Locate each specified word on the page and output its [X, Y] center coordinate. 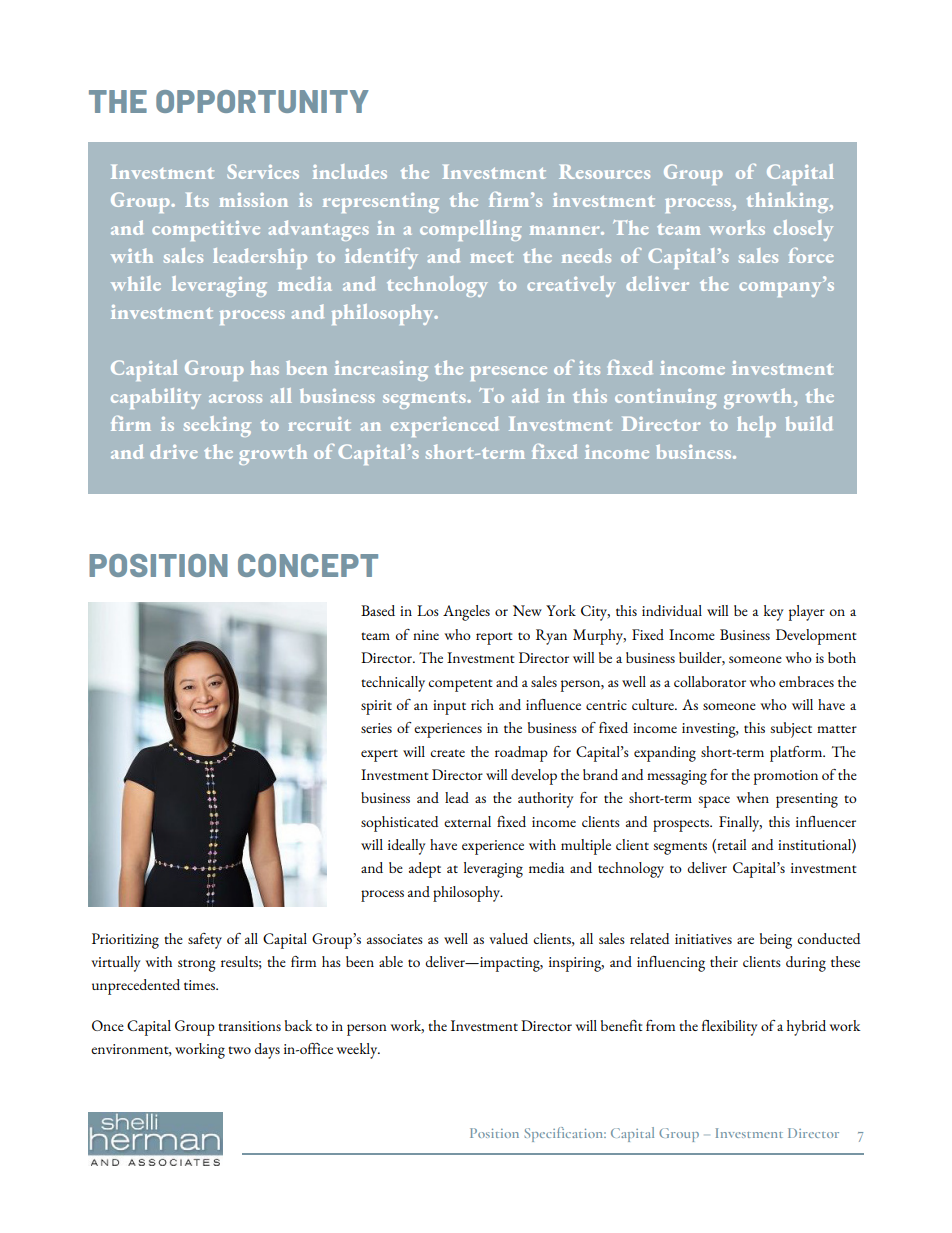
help [756, 426]
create [447, 753]
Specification [565, 1134]
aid [525, 395]
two [239, 1050]
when [752, 797]
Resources [604, 172]
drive [174, 451]
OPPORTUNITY [262, 101]
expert [379, 755]
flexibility [729, 1028]
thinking [789, 202]
